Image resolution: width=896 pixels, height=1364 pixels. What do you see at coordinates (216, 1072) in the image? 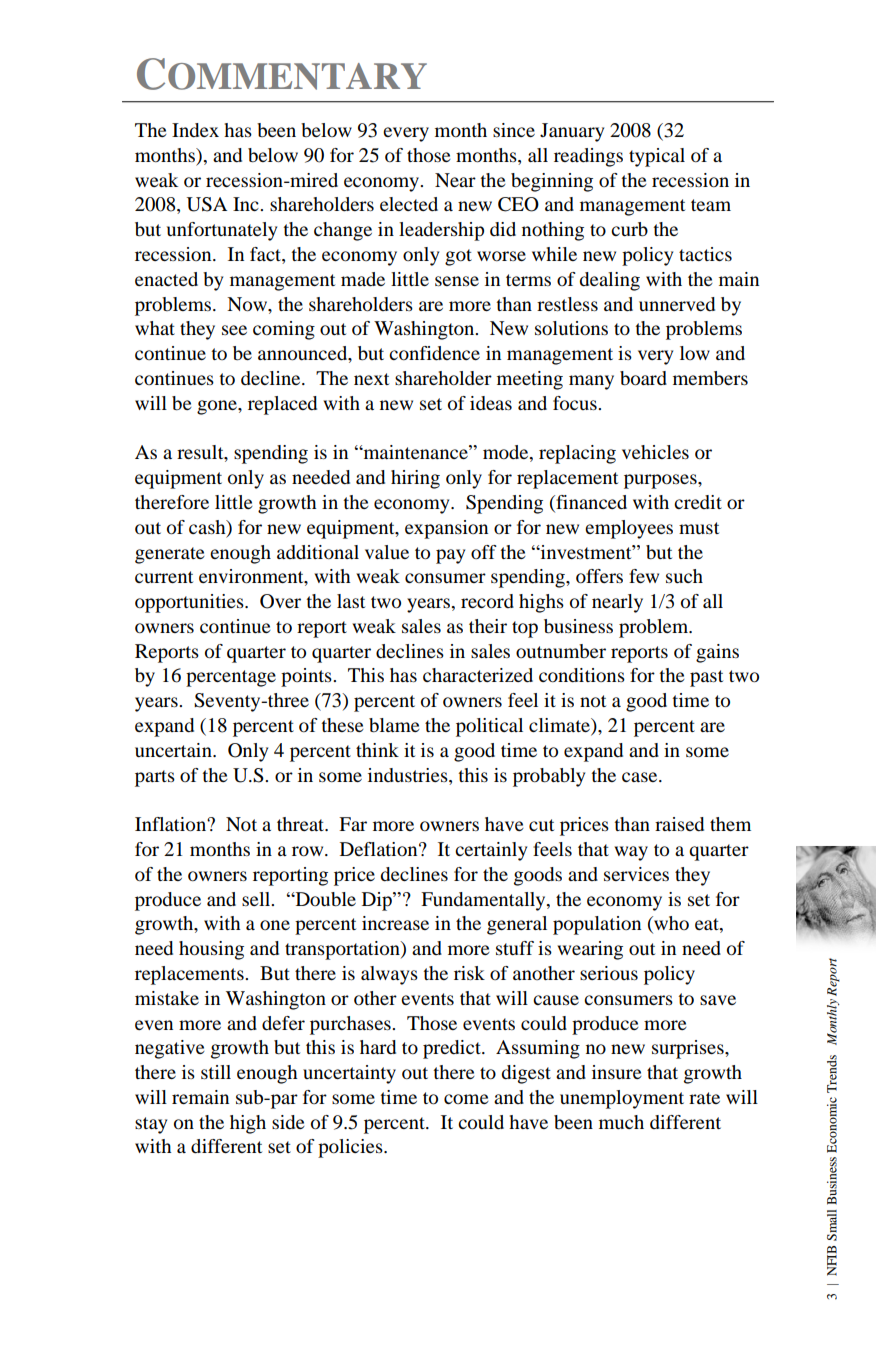
I see `still` at bounding box center [216, 1072].
